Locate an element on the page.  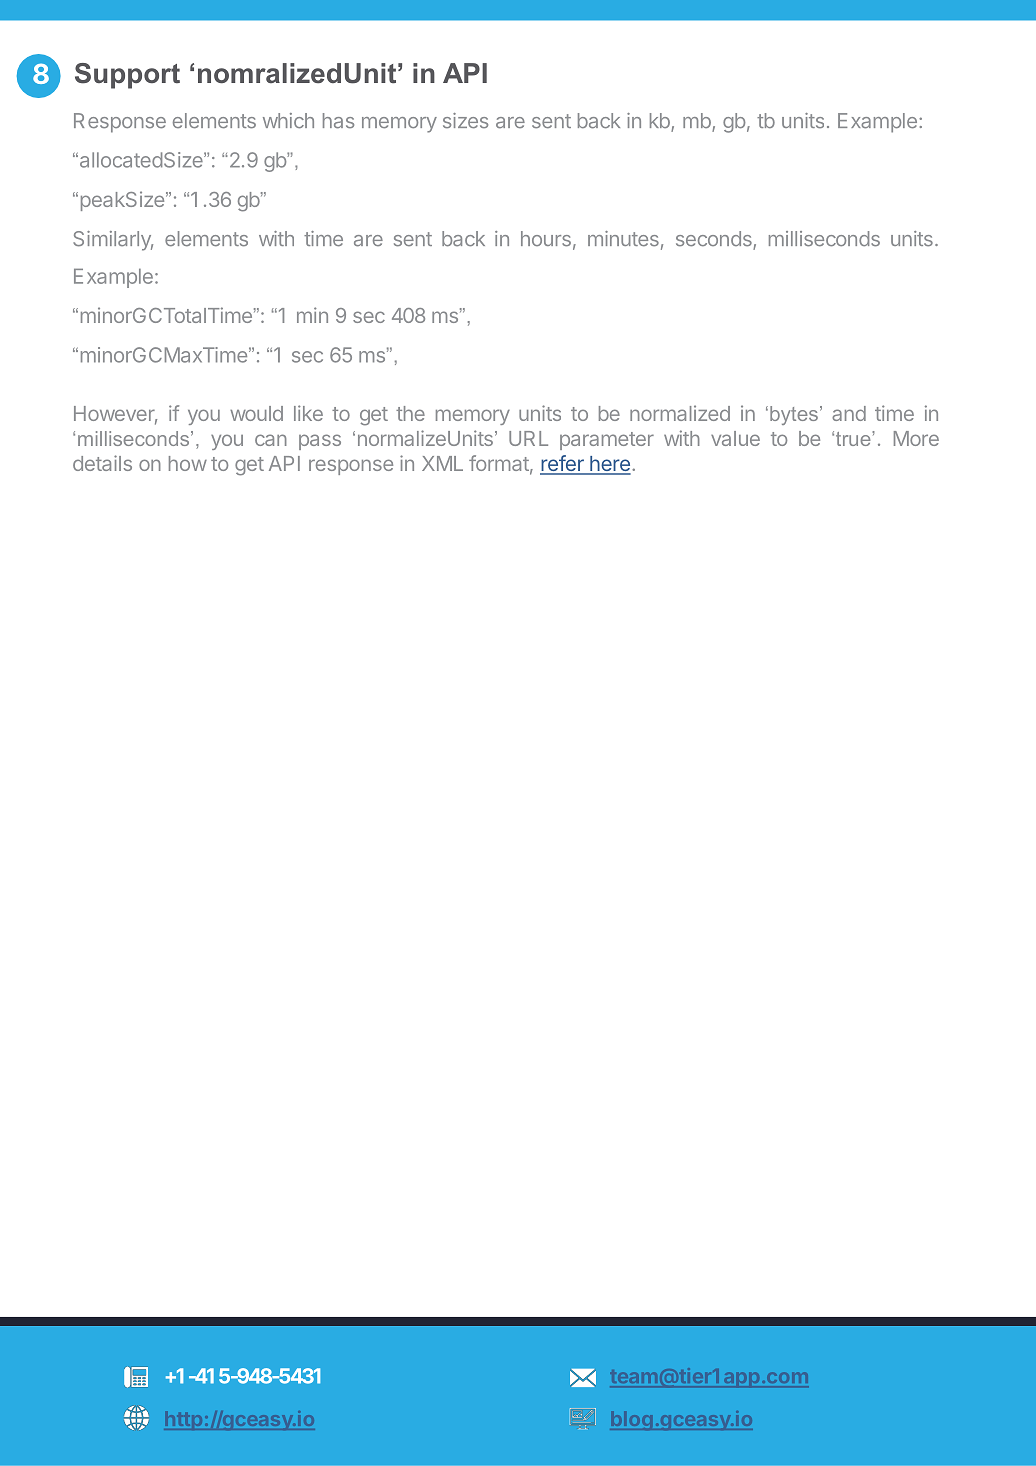
hours is located at coordinates (546, 239).
